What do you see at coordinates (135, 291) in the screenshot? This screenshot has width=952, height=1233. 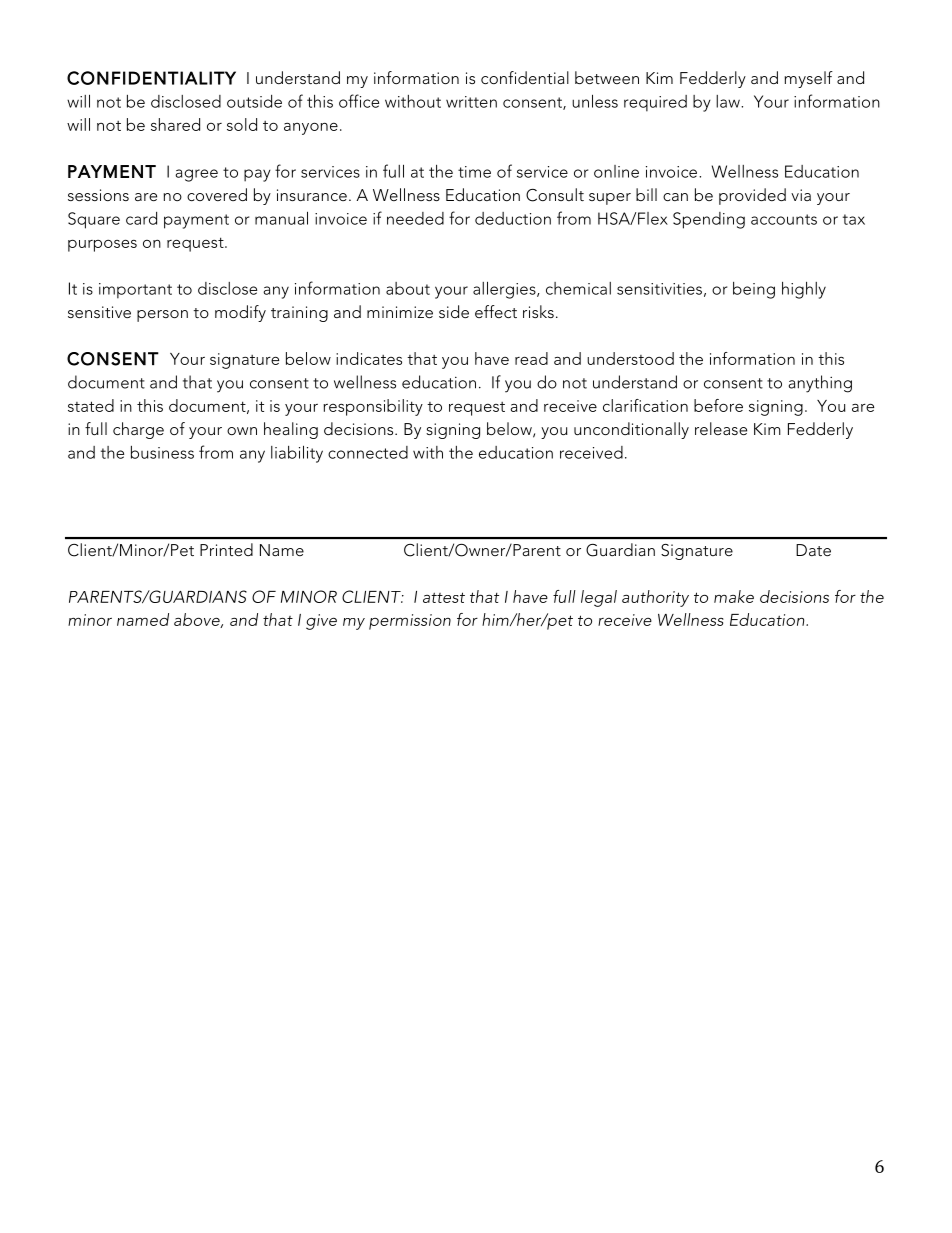 I see `important` at bounding box center [135, 291].
